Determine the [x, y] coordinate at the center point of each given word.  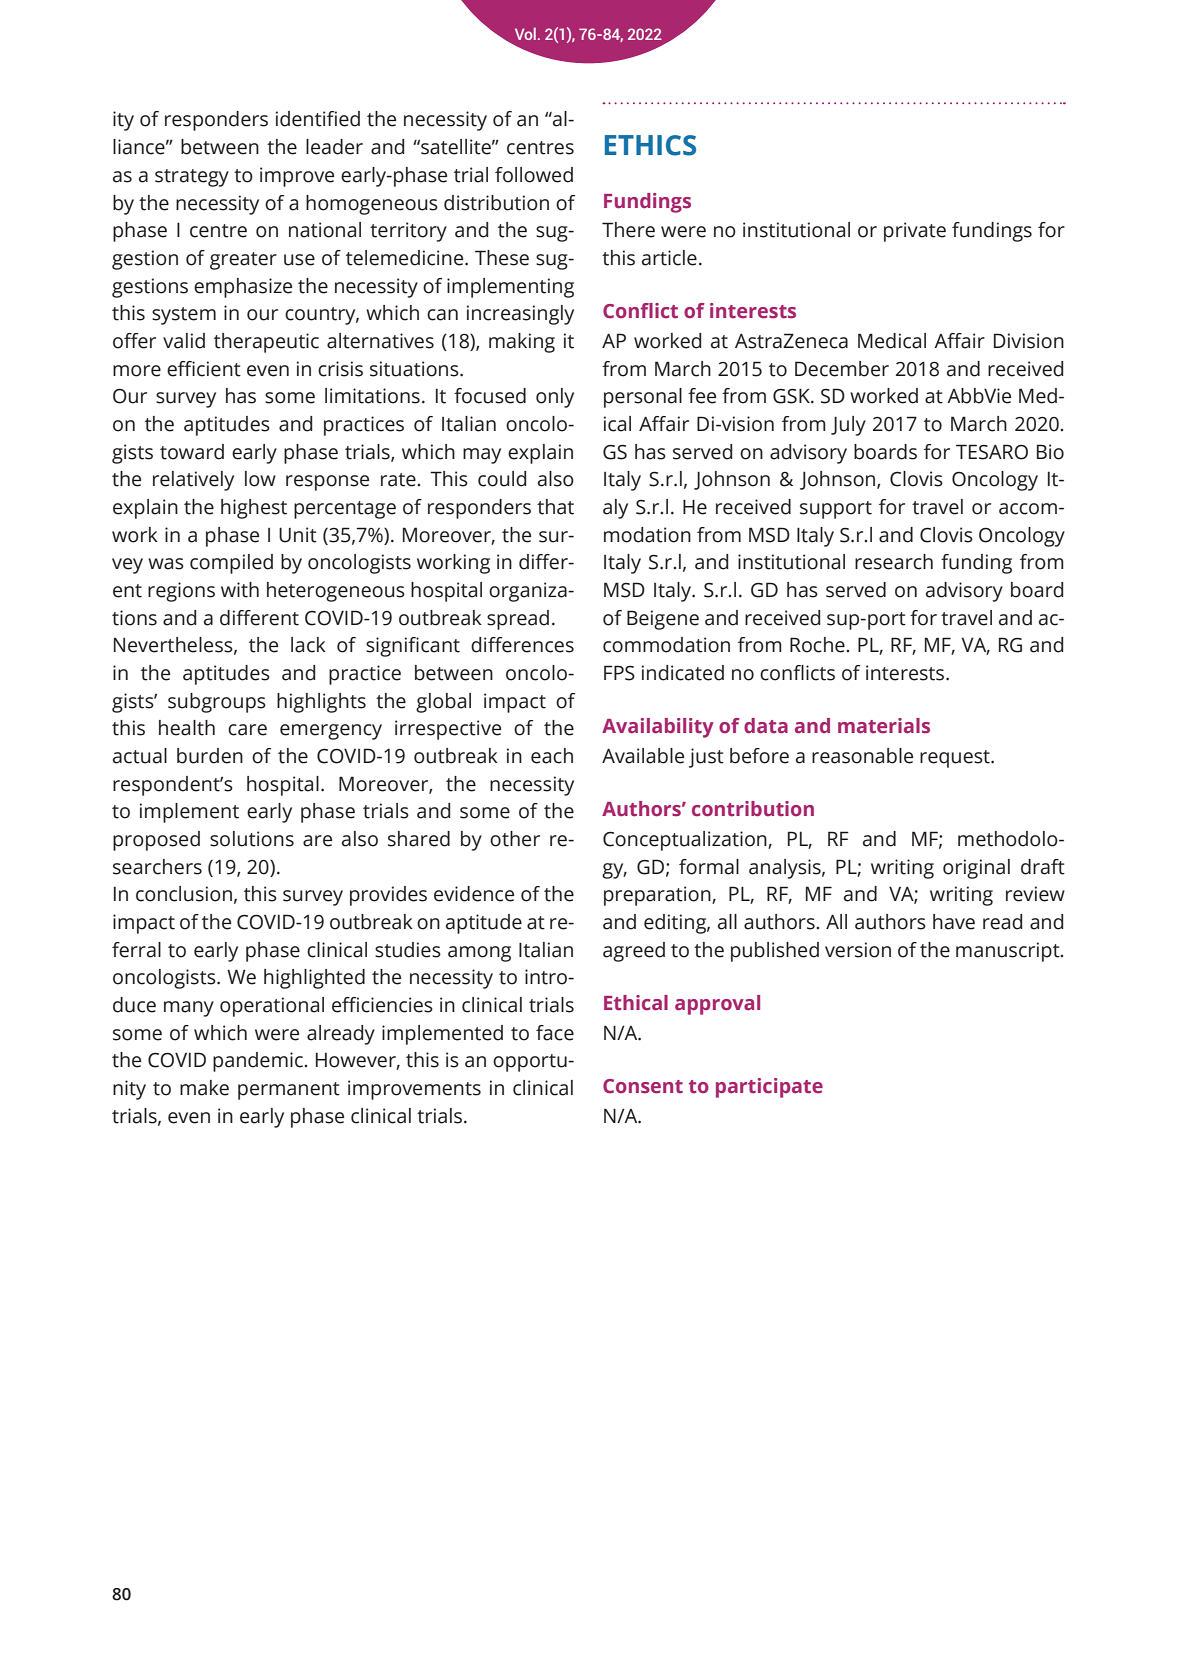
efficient [204, 369]
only [555, 398]
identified [318, 119]
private [915, 232]
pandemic [259, 1062]
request [956, 759]
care [247, 730]
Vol [525, 33]
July [848, 426]
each [552, 756]
